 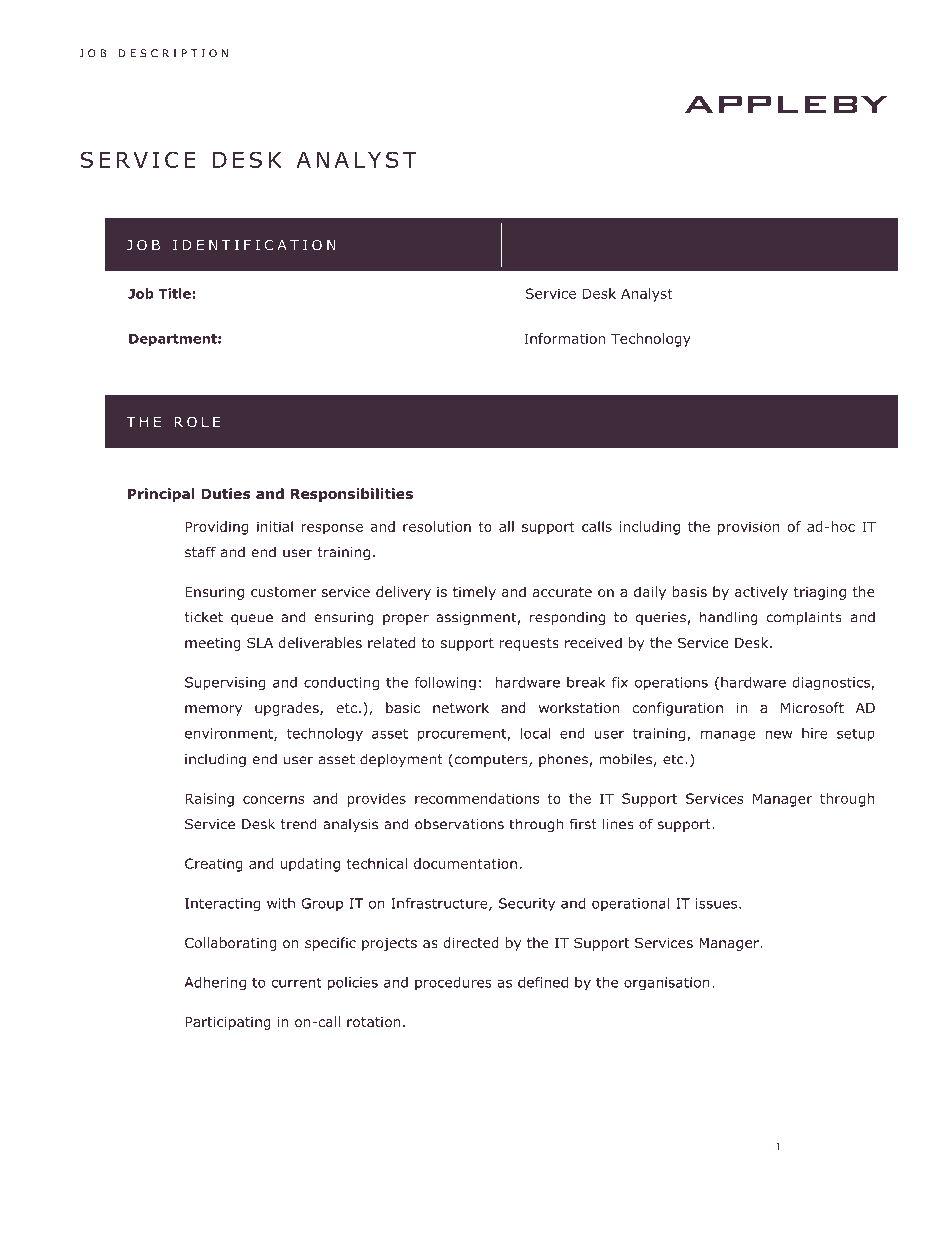 I want to click on resolution, so click(x=437, y=526).
